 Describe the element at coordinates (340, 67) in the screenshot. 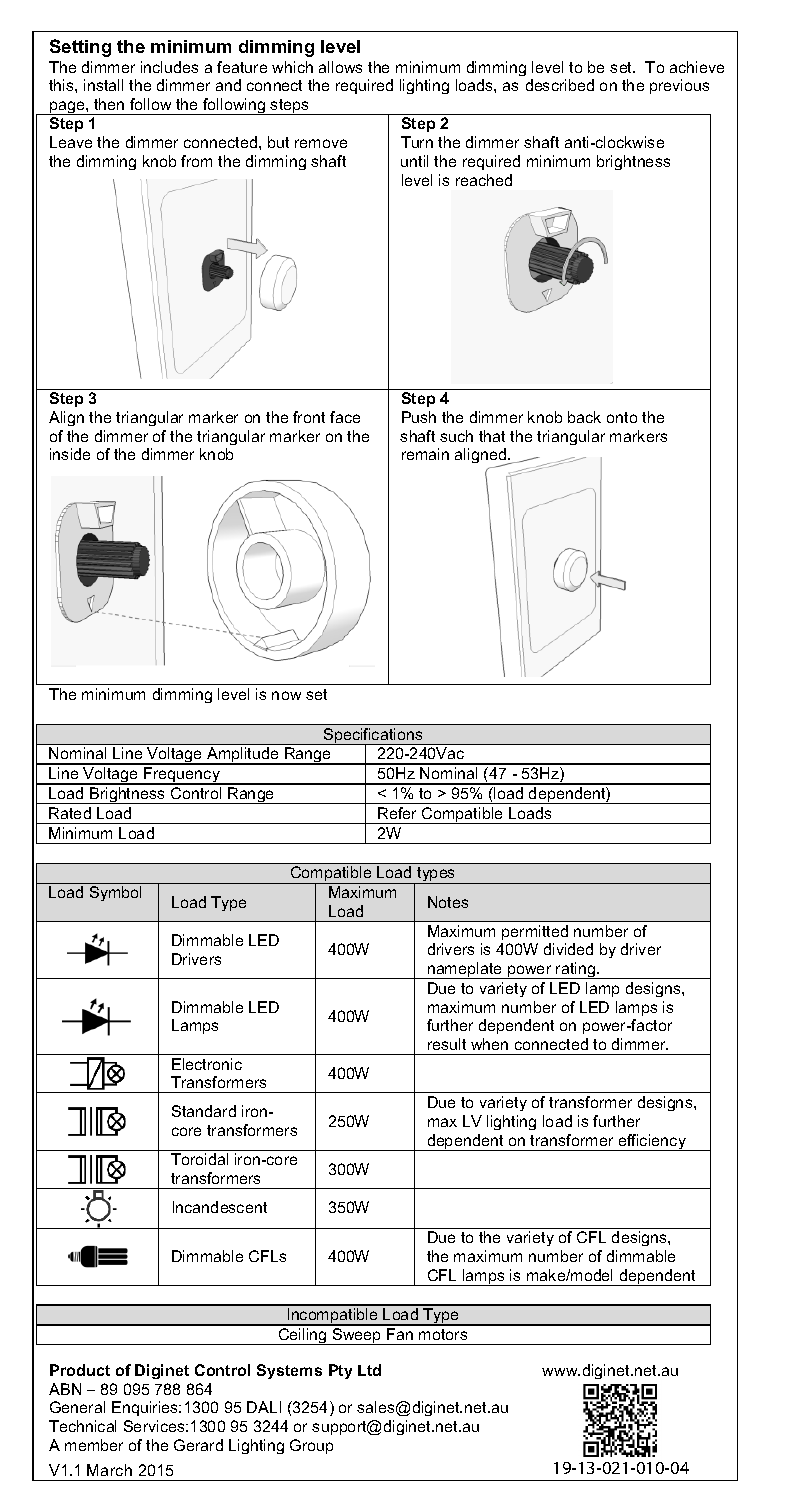

I see `allows` at that location.
